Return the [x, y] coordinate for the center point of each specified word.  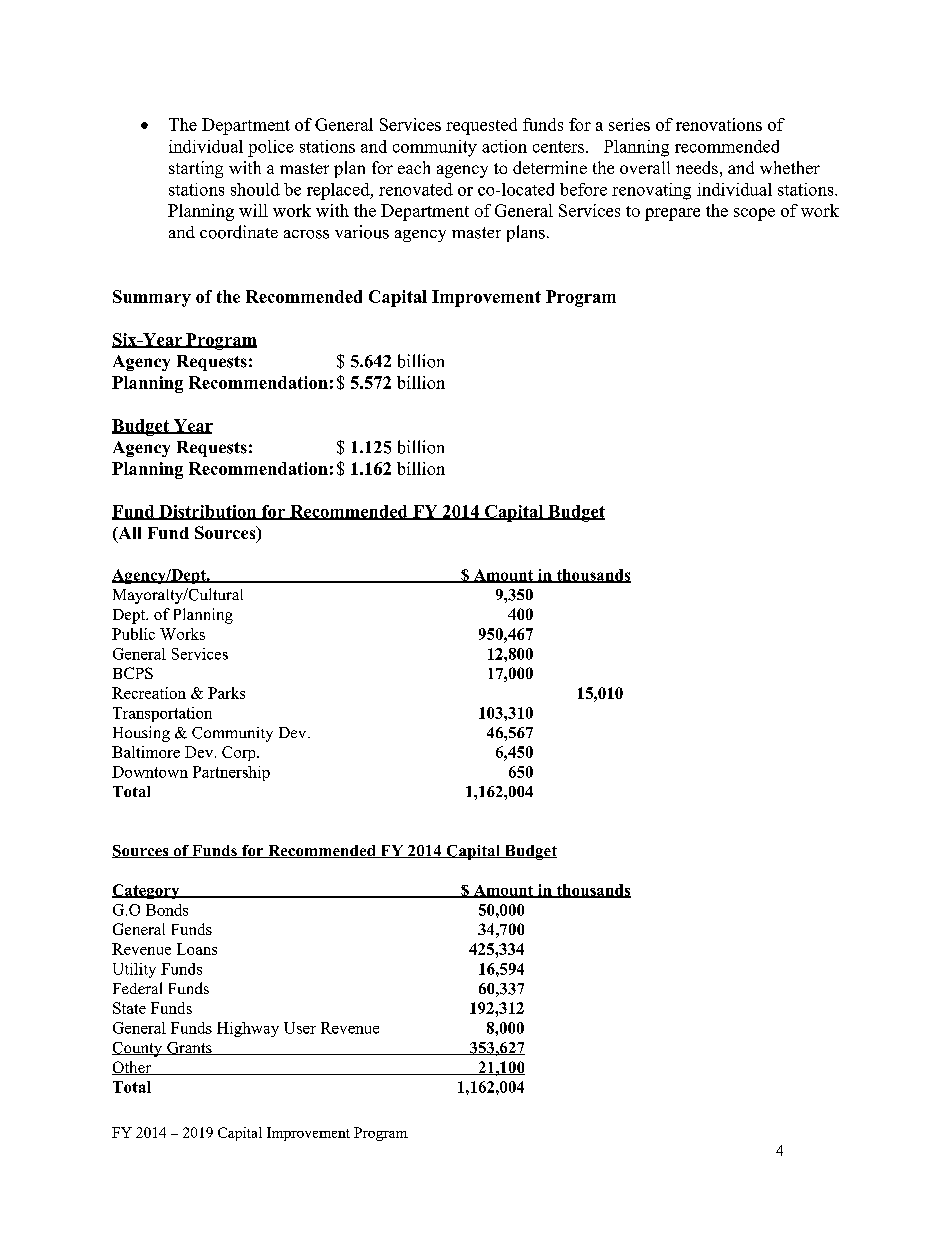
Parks [226, 693]
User [300, 1028]
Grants [189, 1048]
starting [196, 169]
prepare [672, 214]
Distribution [208, 512]
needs [697, 167]
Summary [152, 298]
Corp [240, 753]
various [362, 232]
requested [481, 126]
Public [133, 634]
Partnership [231, 773]
